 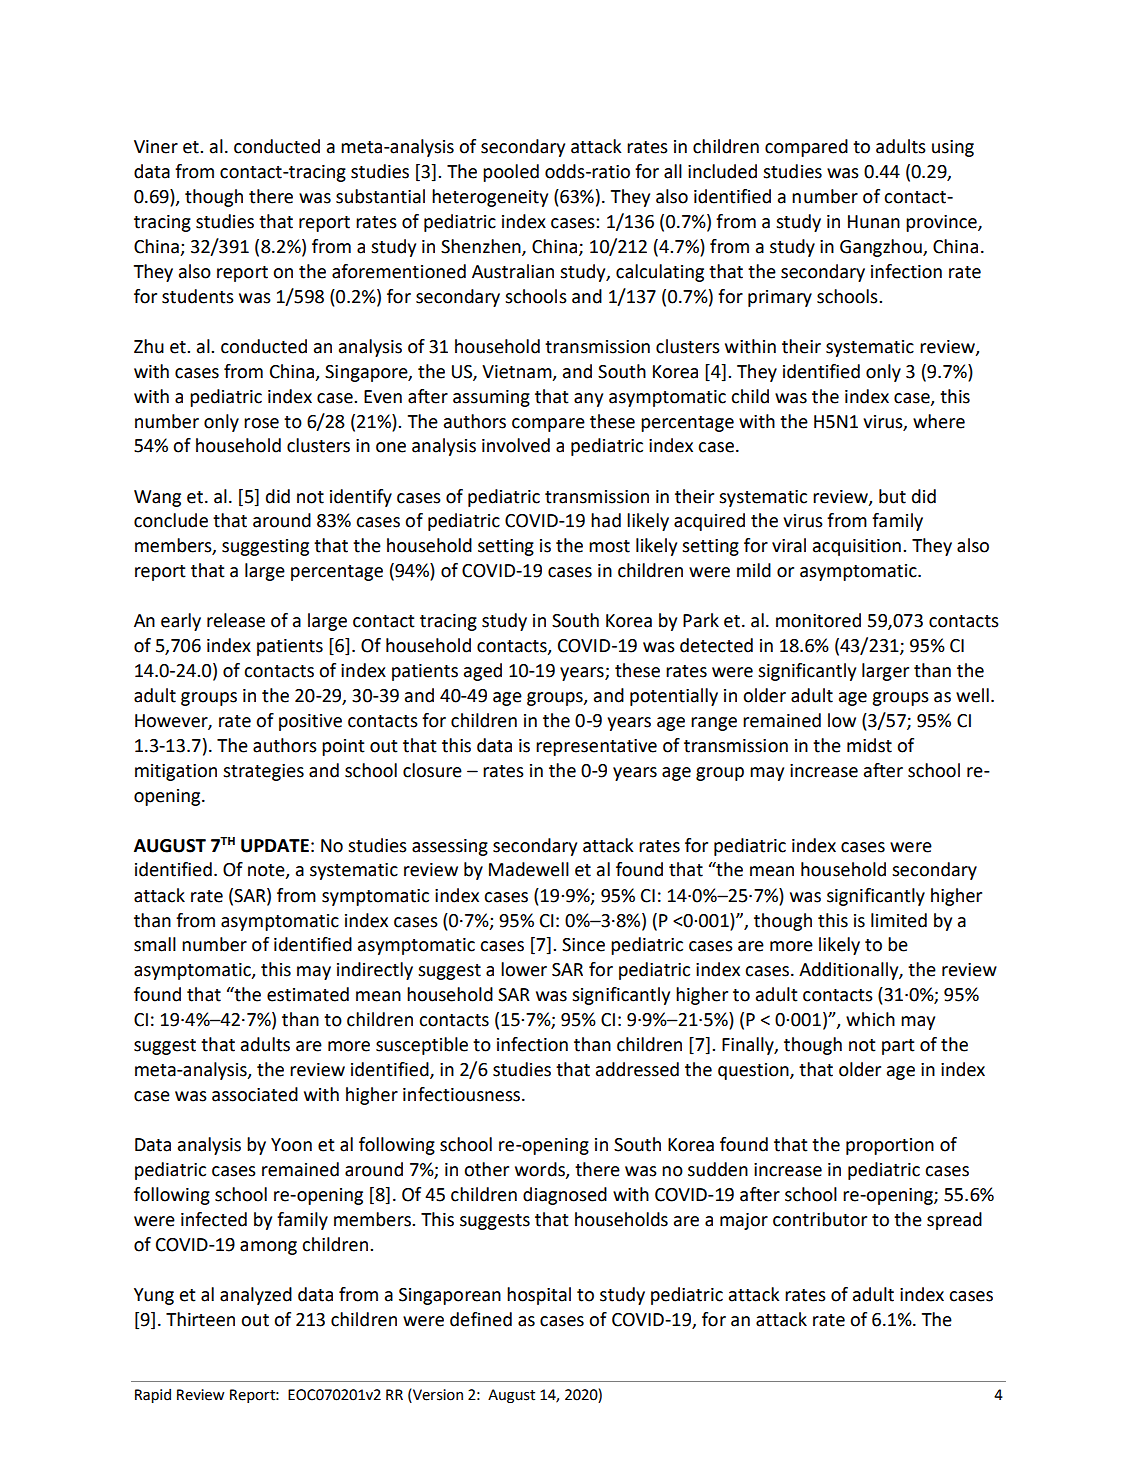 What do you see at coordinates (596, 747) in the screenshot?
I see `representative` at bounding box center [596, 747].
